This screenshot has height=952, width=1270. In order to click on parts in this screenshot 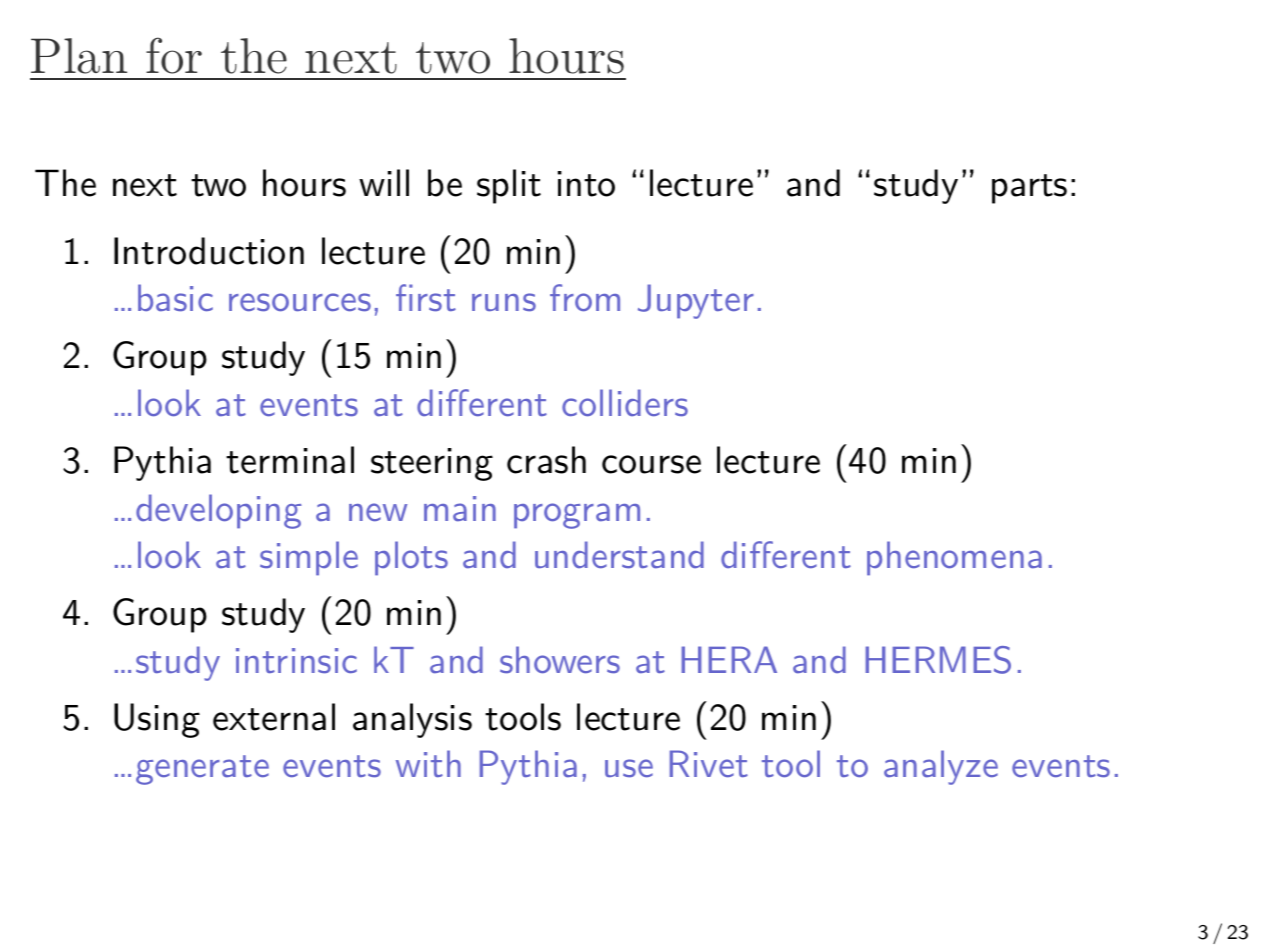, I will do `click(1029, 189)`.
